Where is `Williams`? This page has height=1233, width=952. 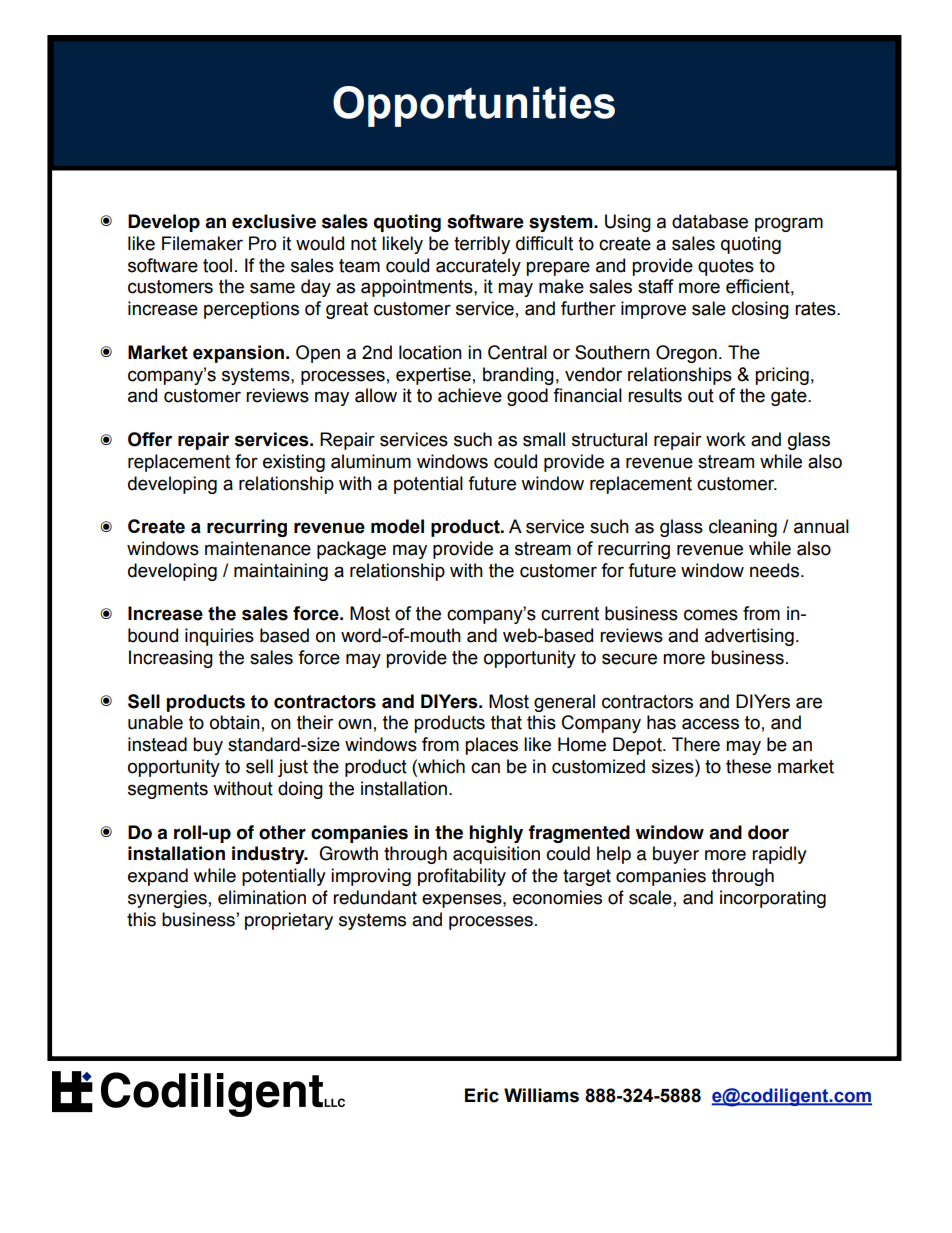 Williams is located at coordinates (541, 1095).
